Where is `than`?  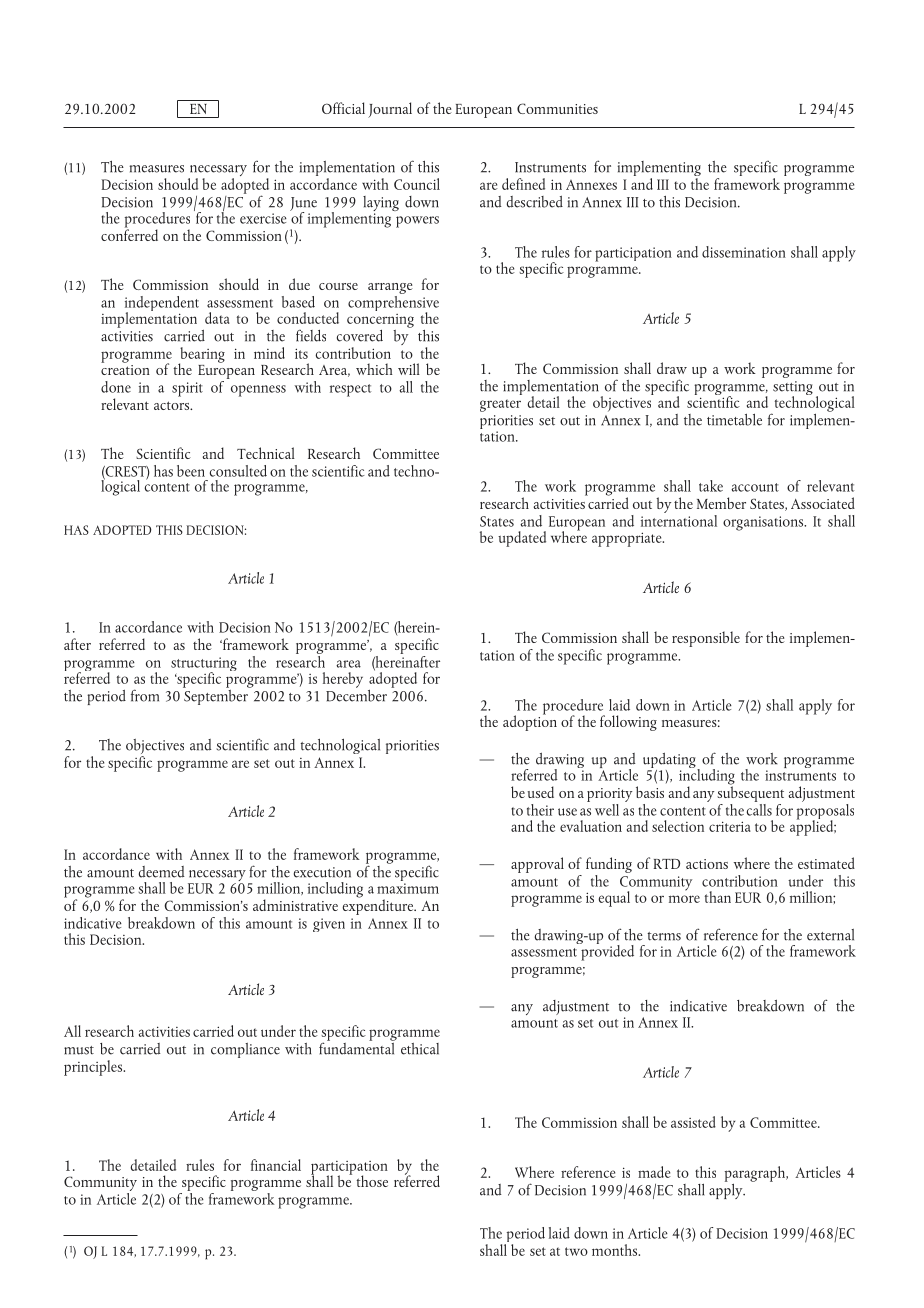 than is located at coordinates (718, 897).
